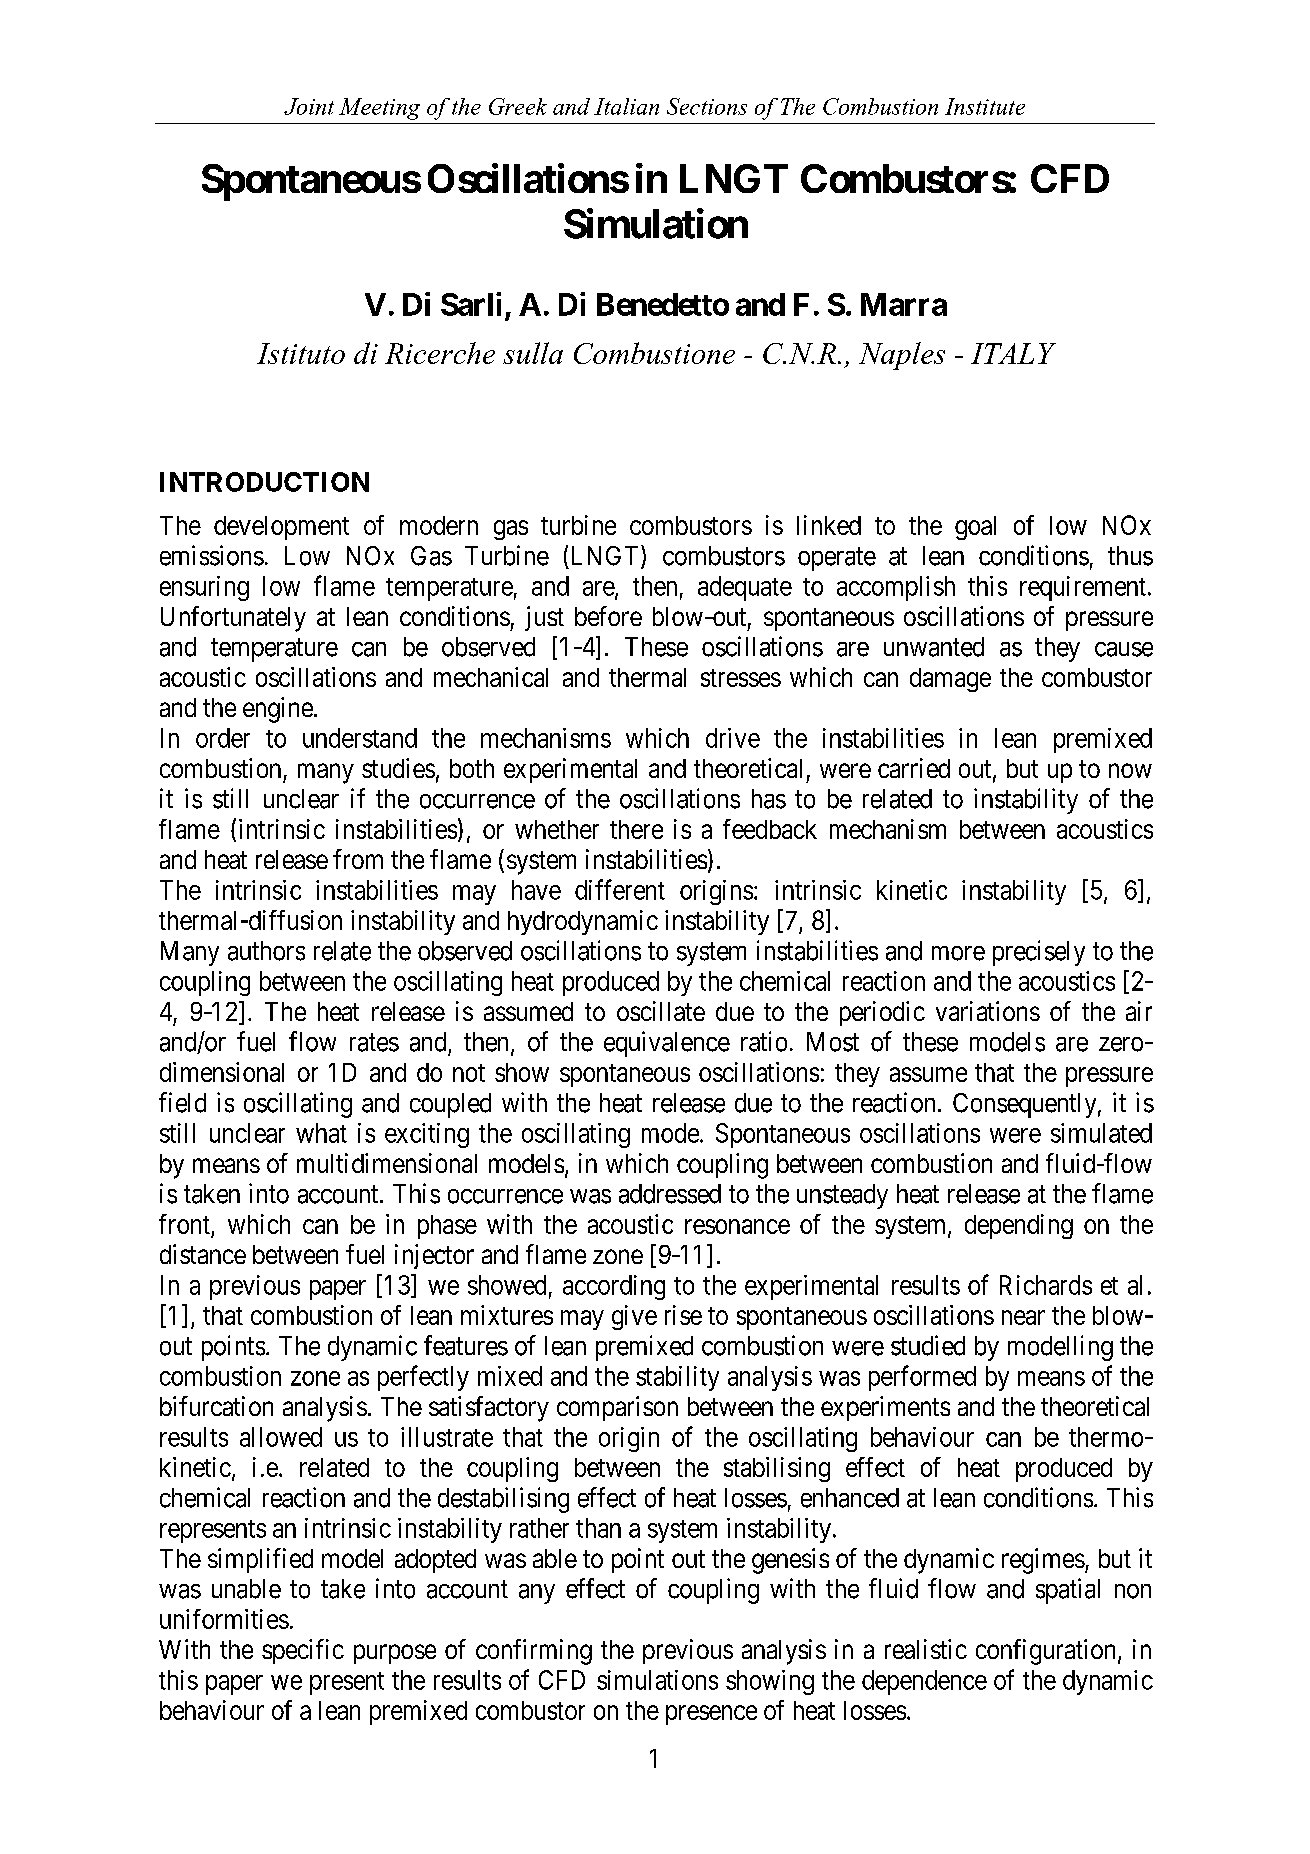 The image size is (1310, 1854). I want to click on precisely, so click(1039, 953).
